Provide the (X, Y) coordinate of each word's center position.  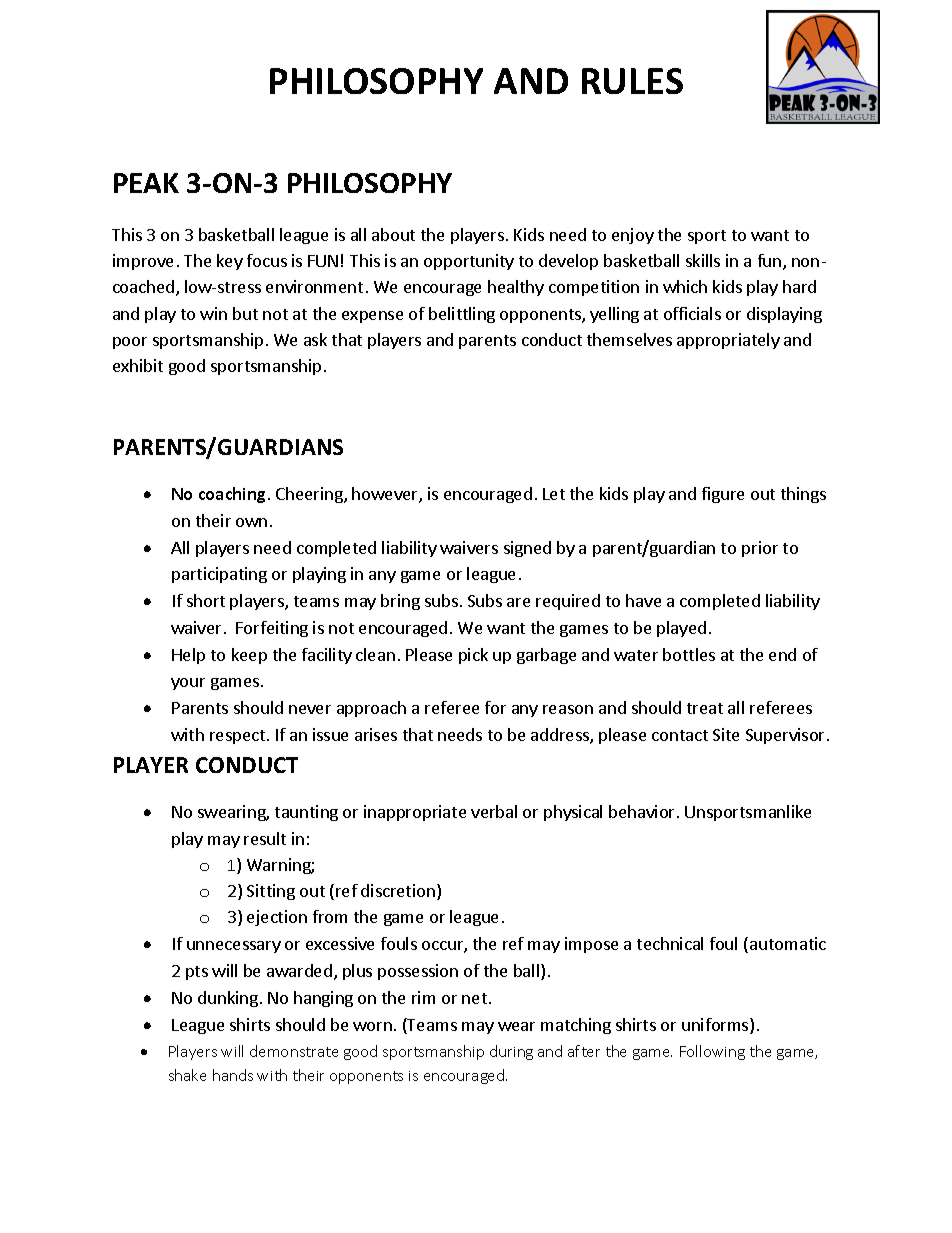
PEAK (146, 183)
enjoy (633, 236)
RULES (632, 81)
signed (527, 549)
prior (760, 549)
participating (219, 575)
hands (233, 1075)
